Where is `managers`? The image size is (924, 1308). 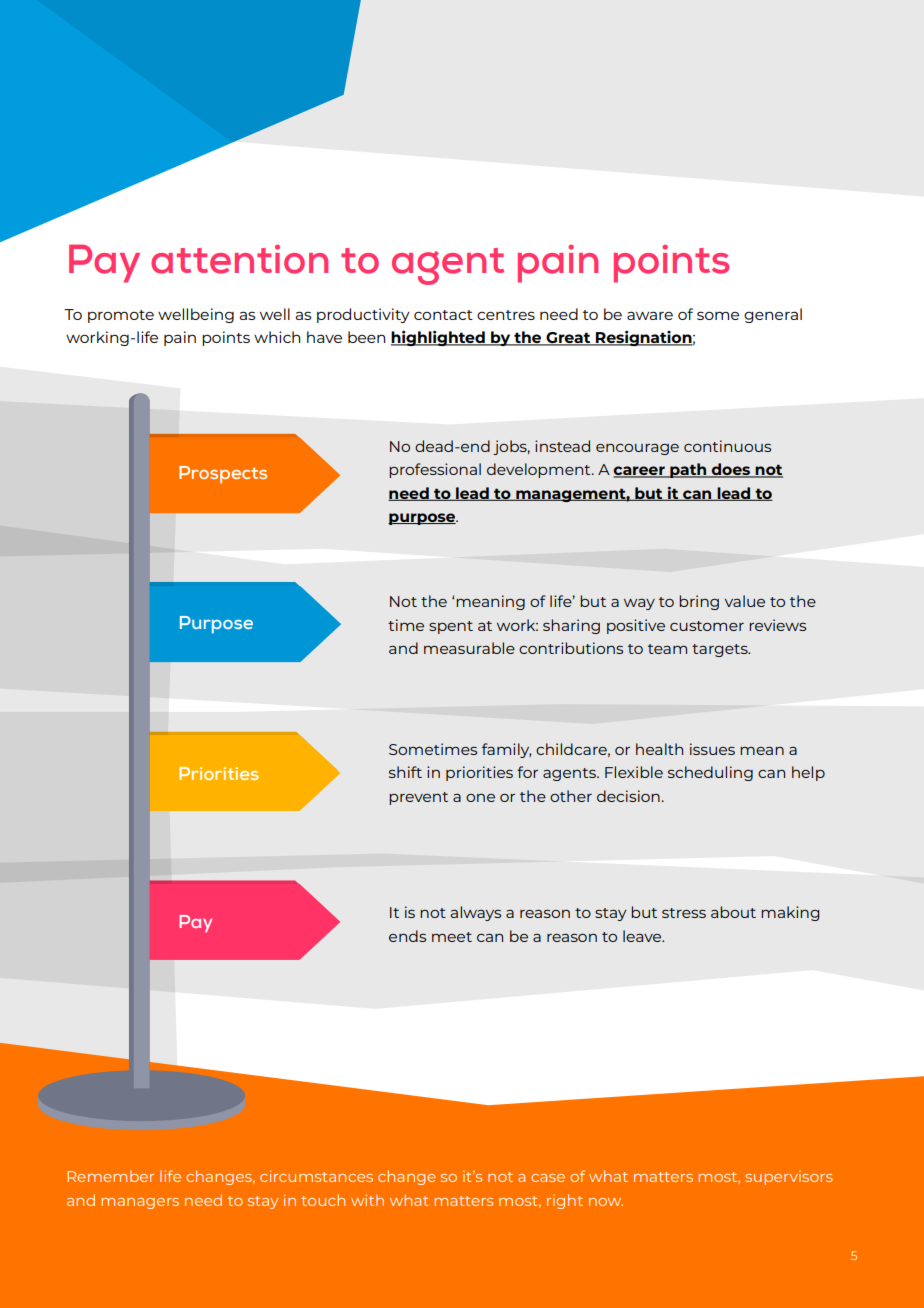 managers is located at coordinates (140, 1203).
